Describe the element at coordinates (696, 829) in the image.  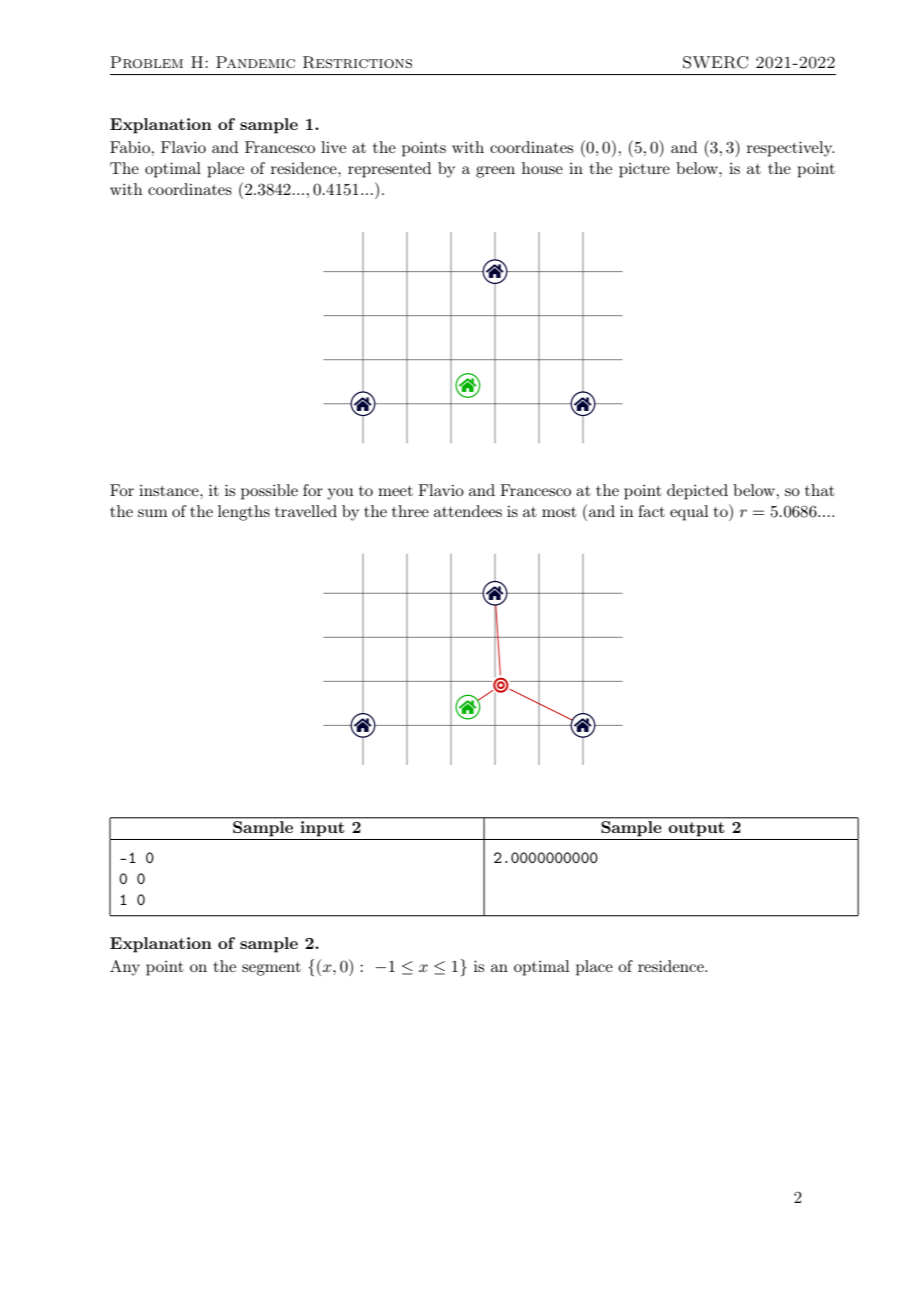
I see `output` at that location.
